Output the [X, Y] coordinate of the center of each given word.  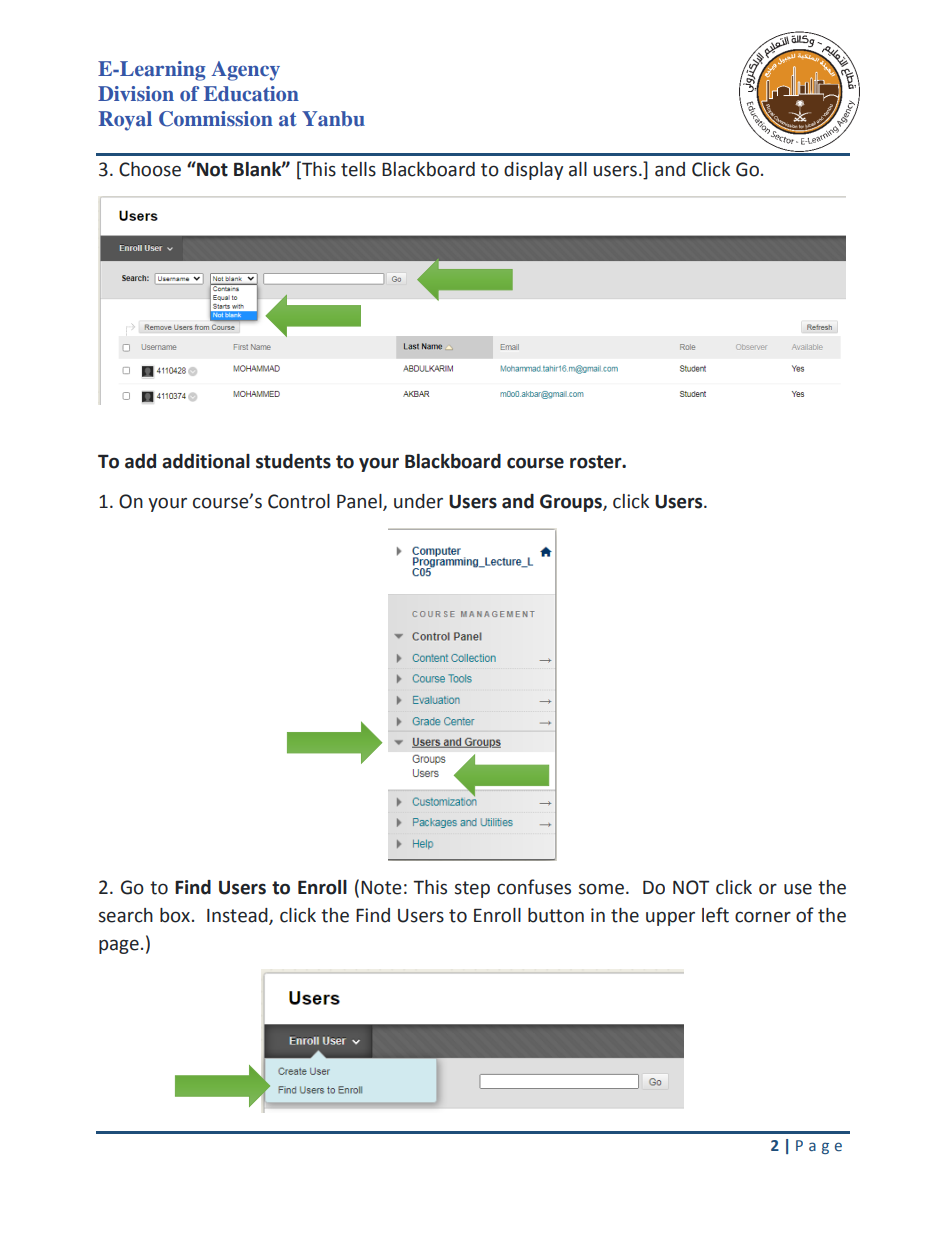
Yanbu [333, 118]
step [472, 889]
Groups [572, 503]
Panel [360, 502]
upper [670, 919]
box [175, 915]
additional [206, 461]
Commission [216, 119]
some [601, 889]
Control [299, 501]
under [418, 501]
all [578, 169]
